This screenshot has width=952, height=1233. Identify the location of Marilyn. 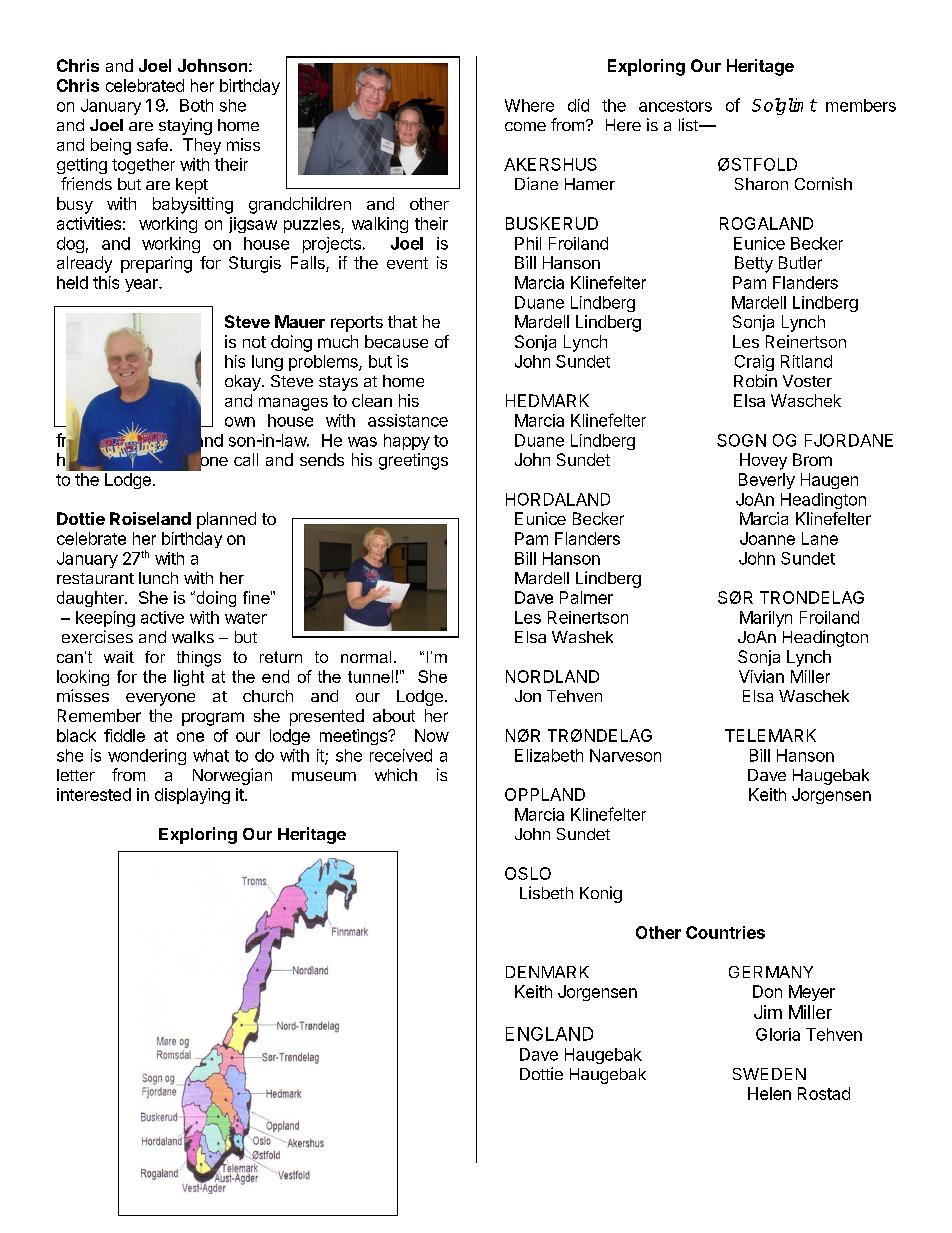
(766, 619).
